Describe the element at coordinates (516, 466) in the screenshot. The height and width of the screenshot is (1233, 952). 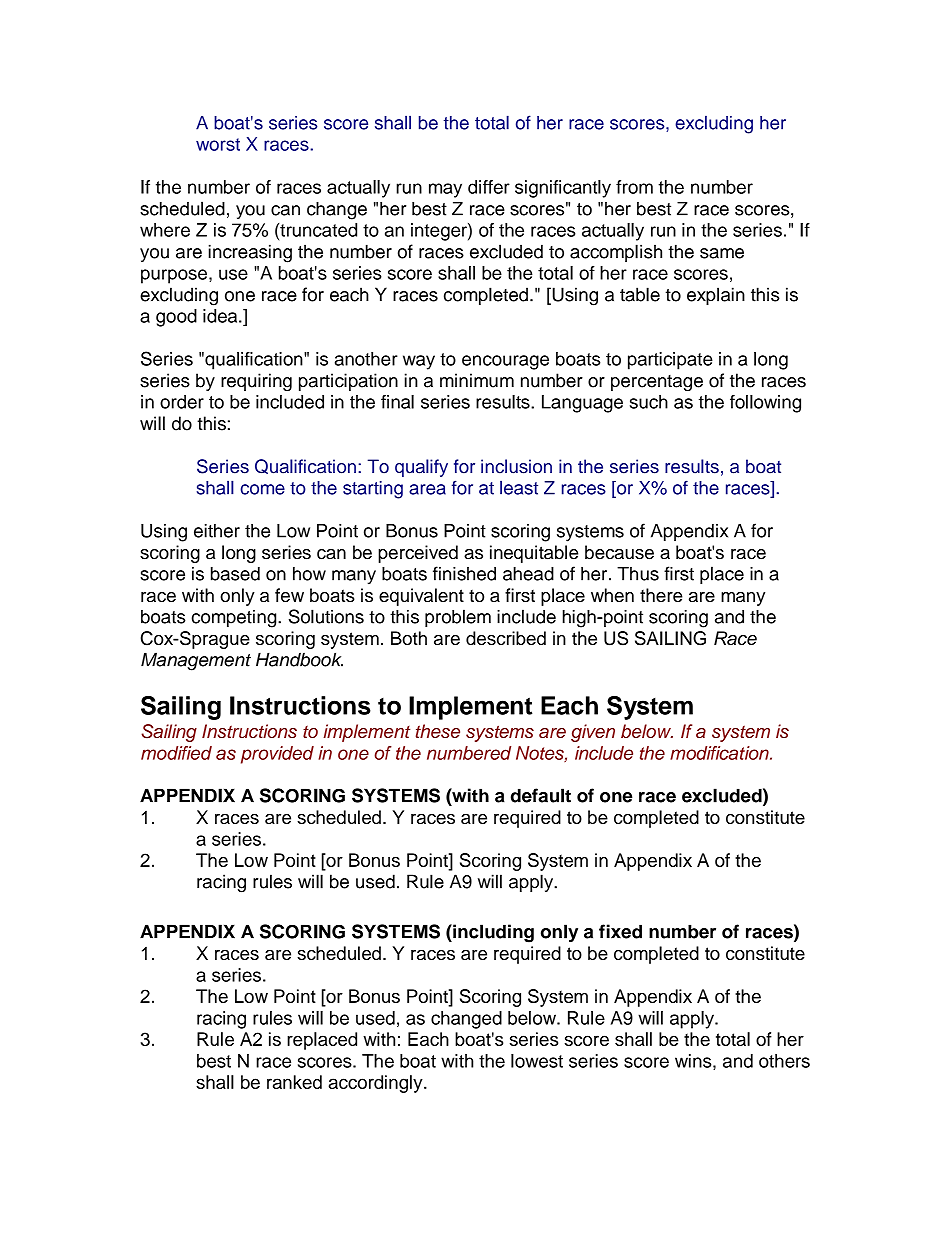
I see `inclusion` at that location.
